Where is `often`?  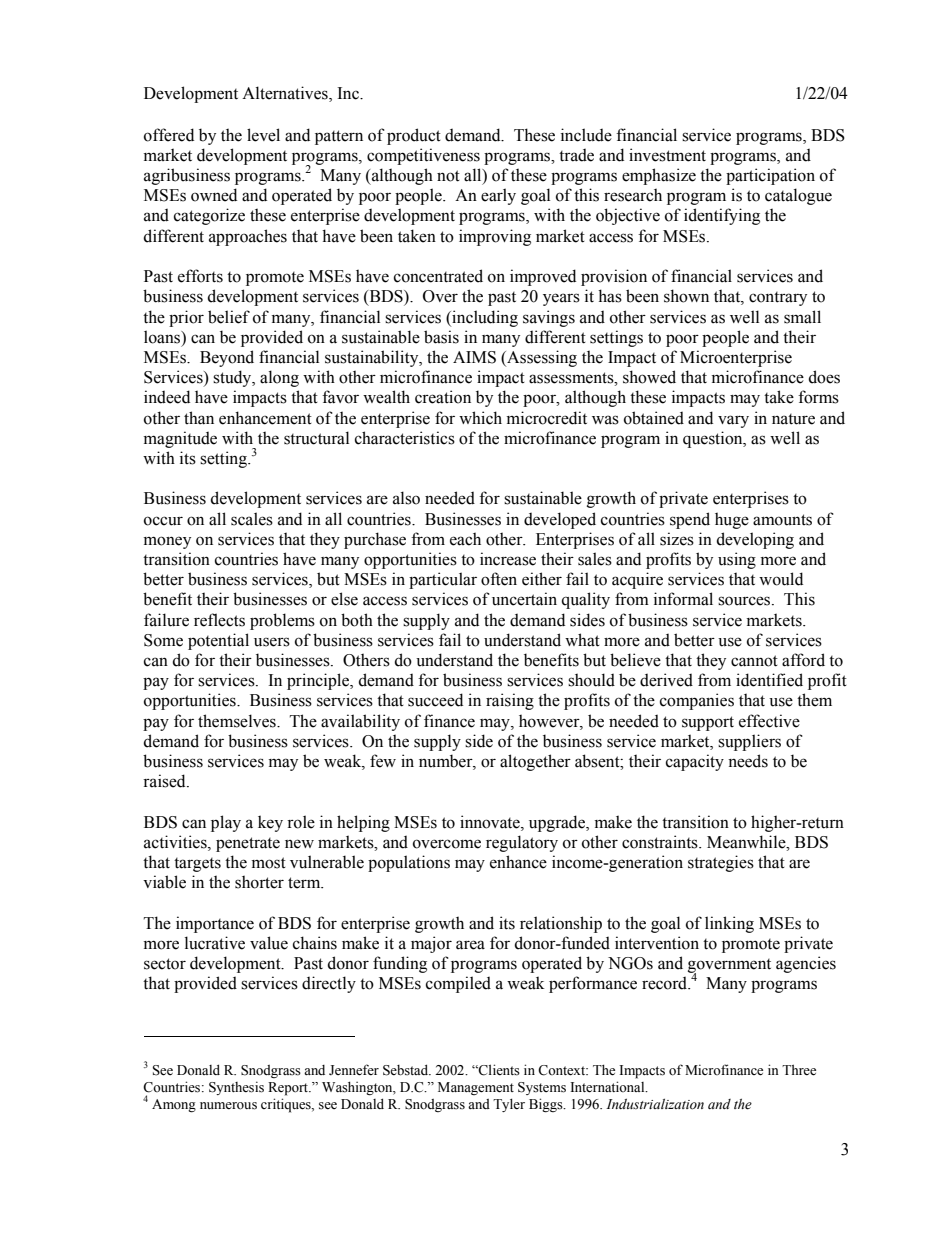 often is located at coordinates (499, 579).
